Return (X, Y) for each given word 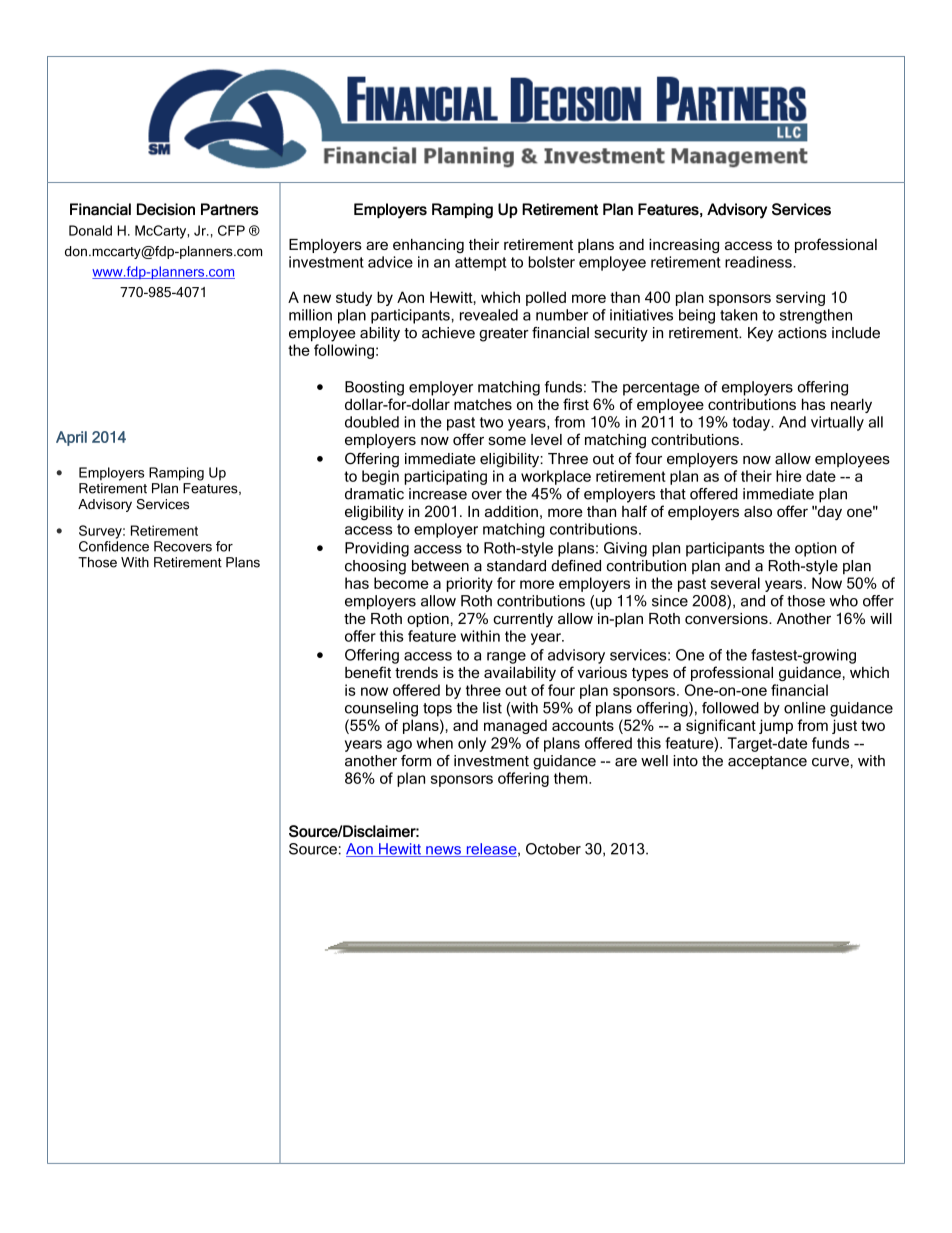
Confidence (114, 546)
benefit (368, 672)
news (443, 851)
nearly (851, 405)
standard (516, 566)
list (492, 708)
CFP (231, 230)
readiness (759, 262)
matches (483, 404)
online (805, 708)
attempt (480, 264)
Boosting (374, 388)
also (758, 511)
